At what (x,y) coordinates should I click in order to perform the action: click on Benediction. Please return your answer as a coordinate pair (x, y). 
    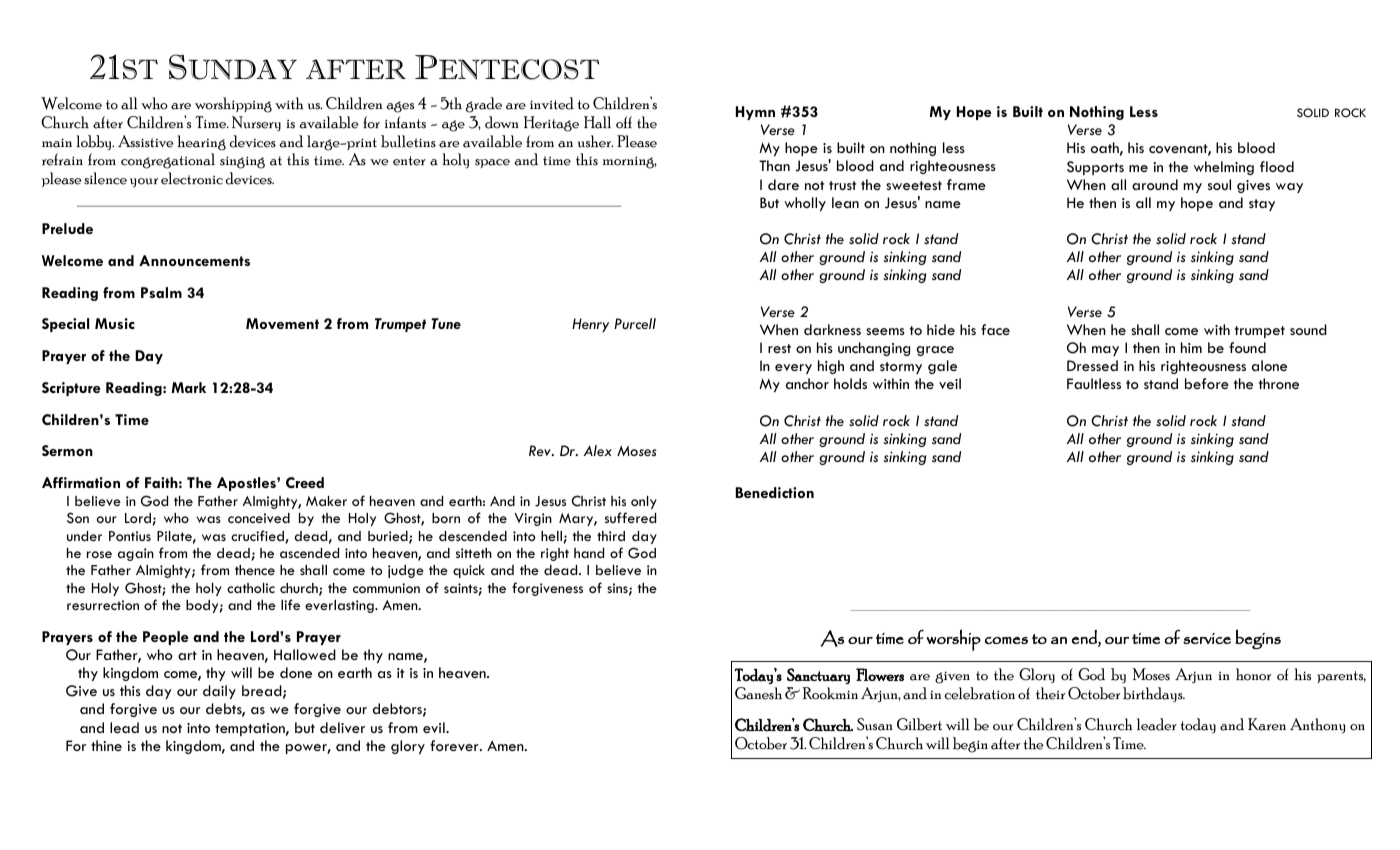
    Looking at the image, I should click on (775, 492).
